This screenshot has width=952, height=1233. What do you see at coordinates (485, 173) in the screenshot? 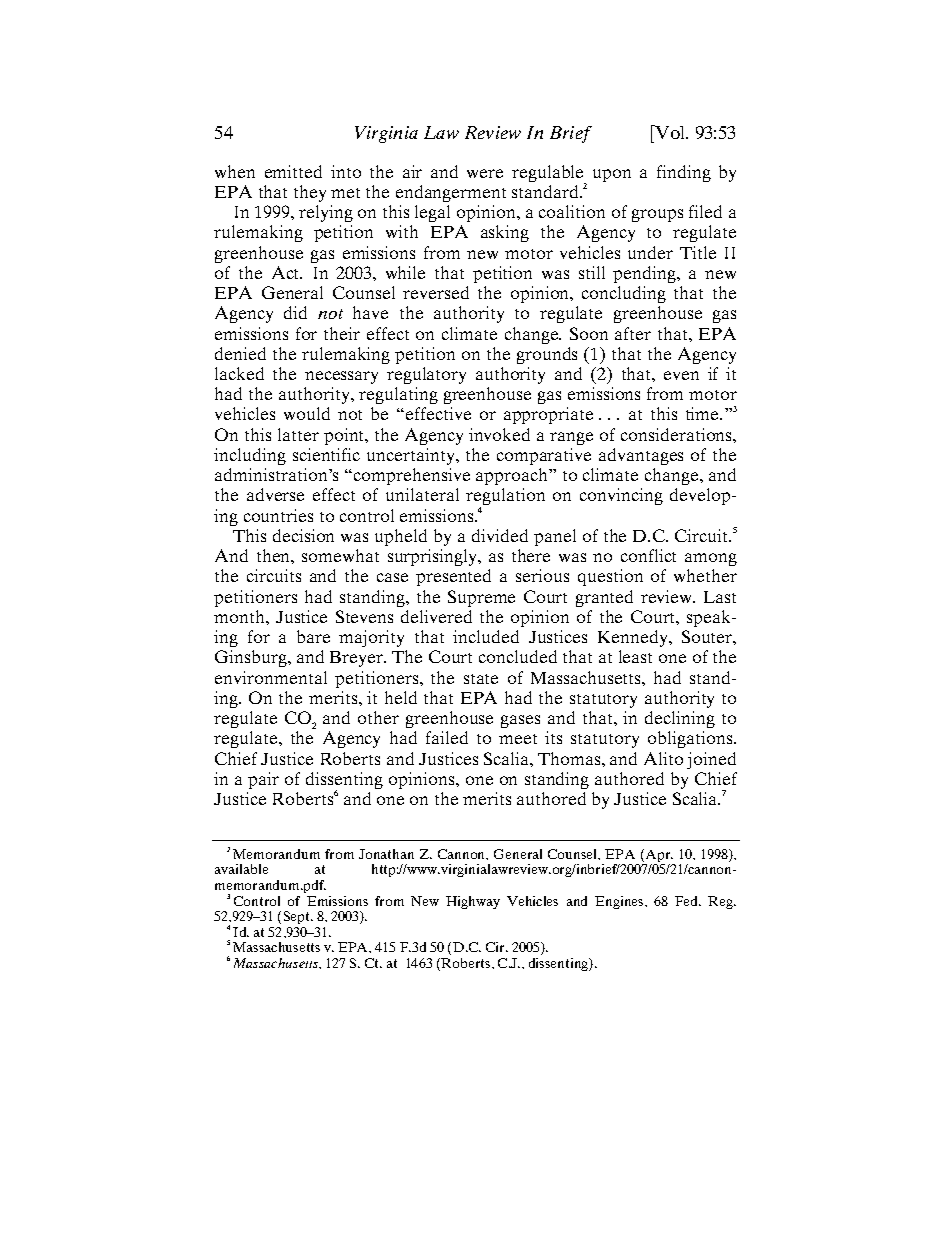
I see `were` at bounding box center [485, 173].
